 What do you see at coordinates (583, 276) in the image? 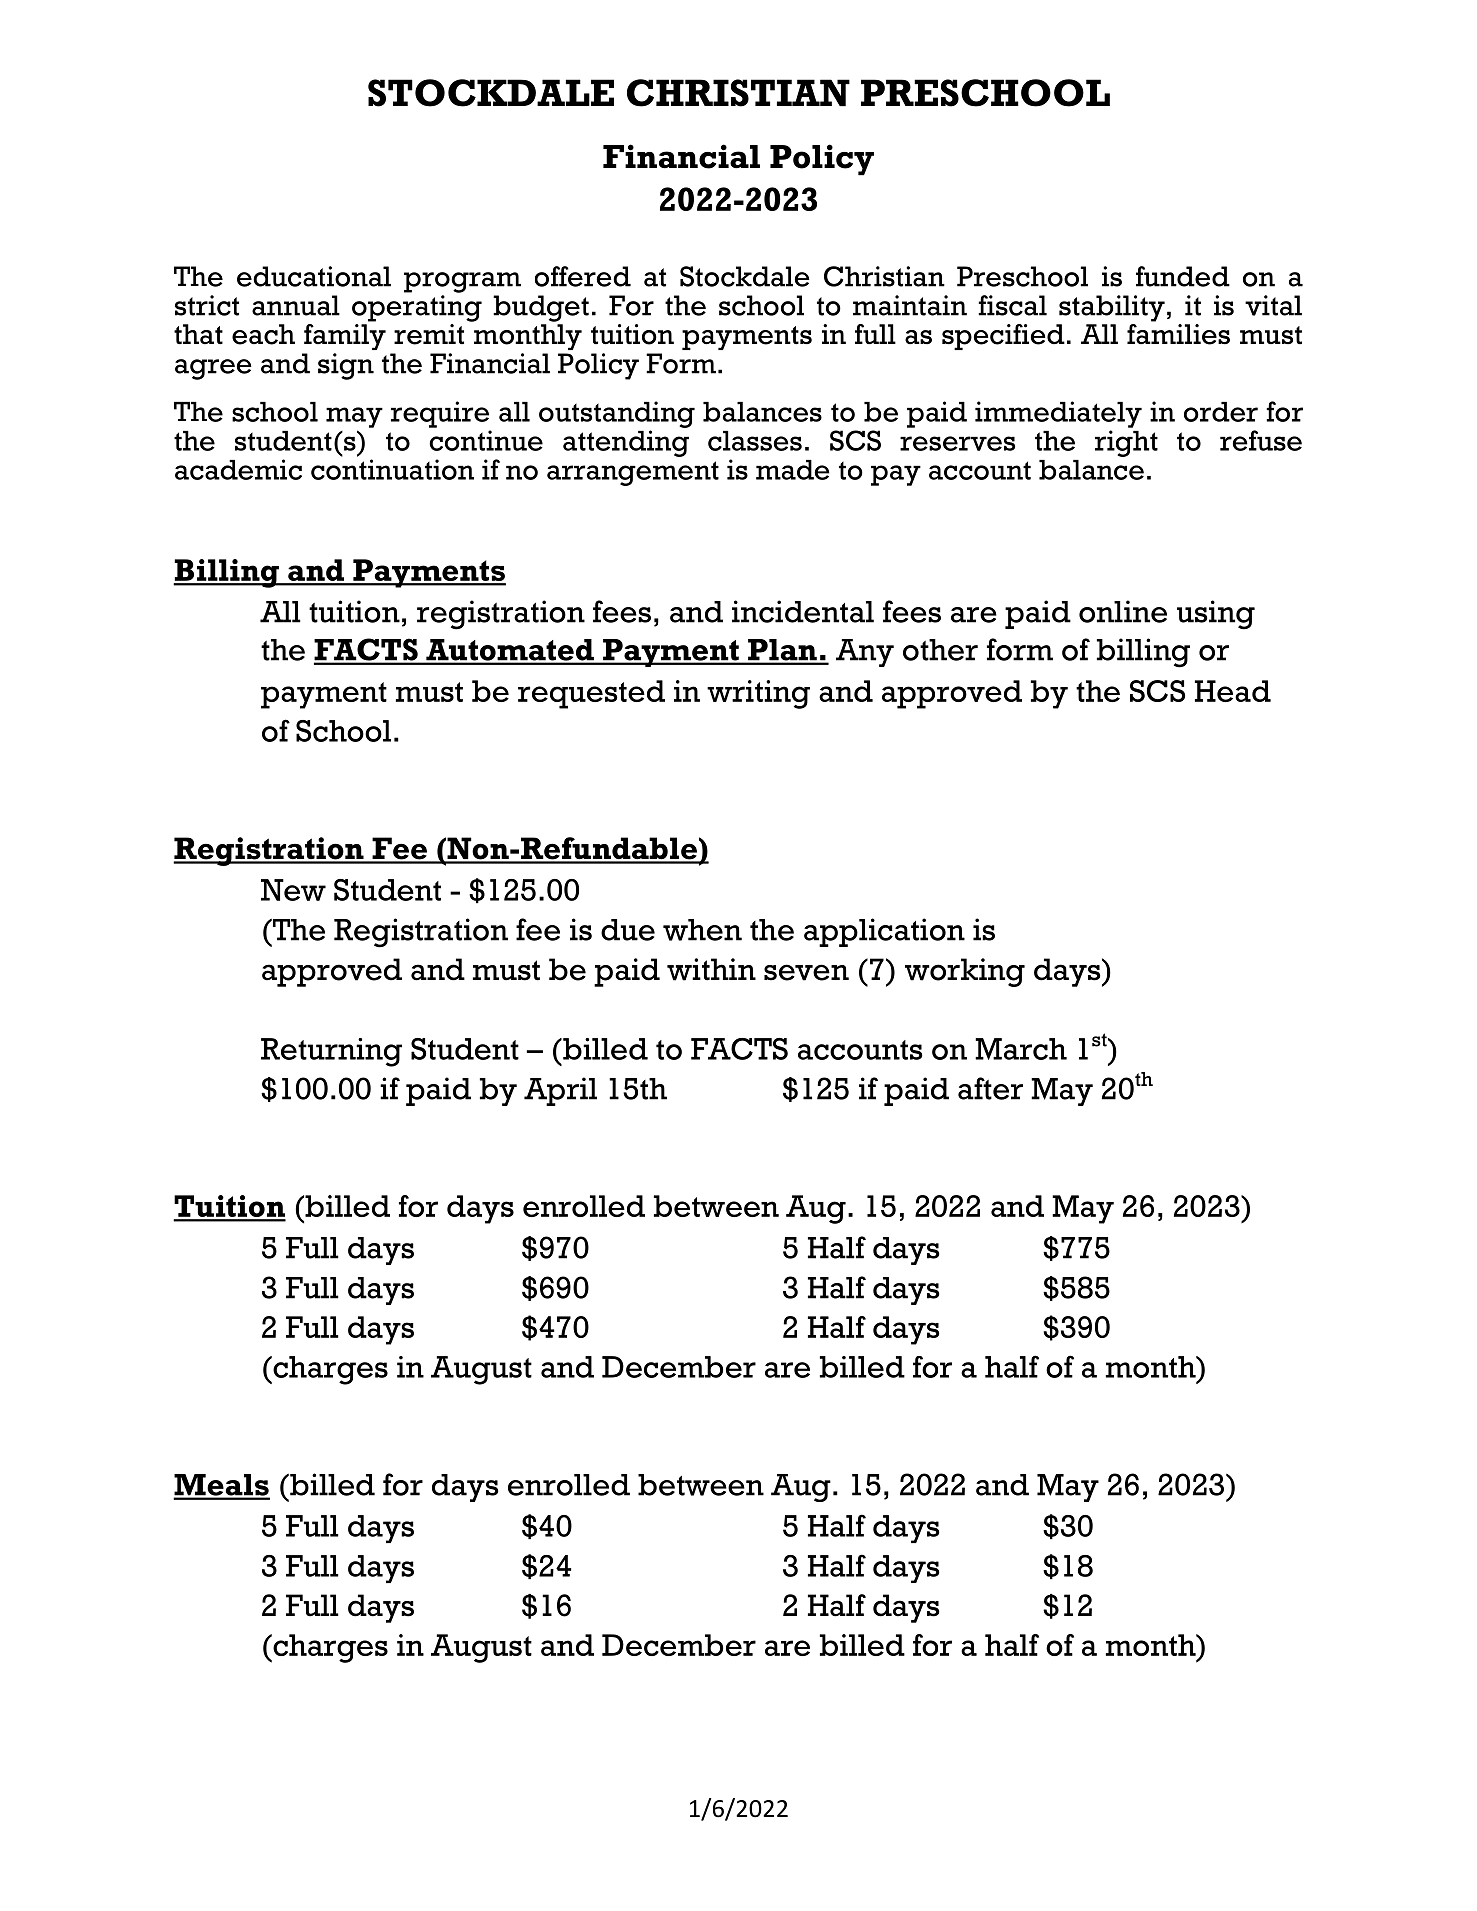
I see `offered` at bounding box center [583, 276].
